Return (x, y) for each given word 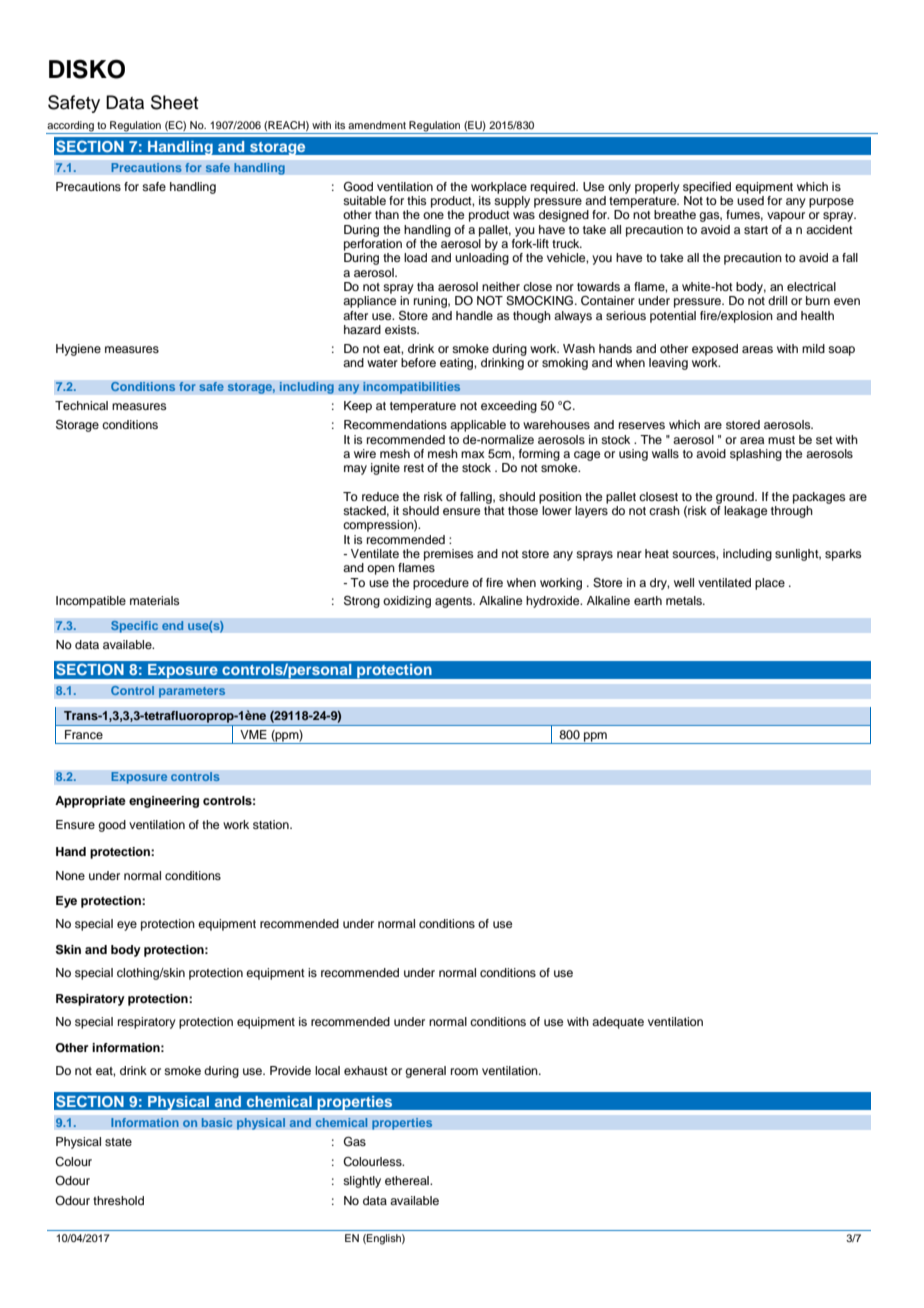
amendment (377, 125)
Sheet (174, 102)
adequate (618, 1023)
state (118, 1142)
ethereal (408, 1180)
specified (707, 188)
